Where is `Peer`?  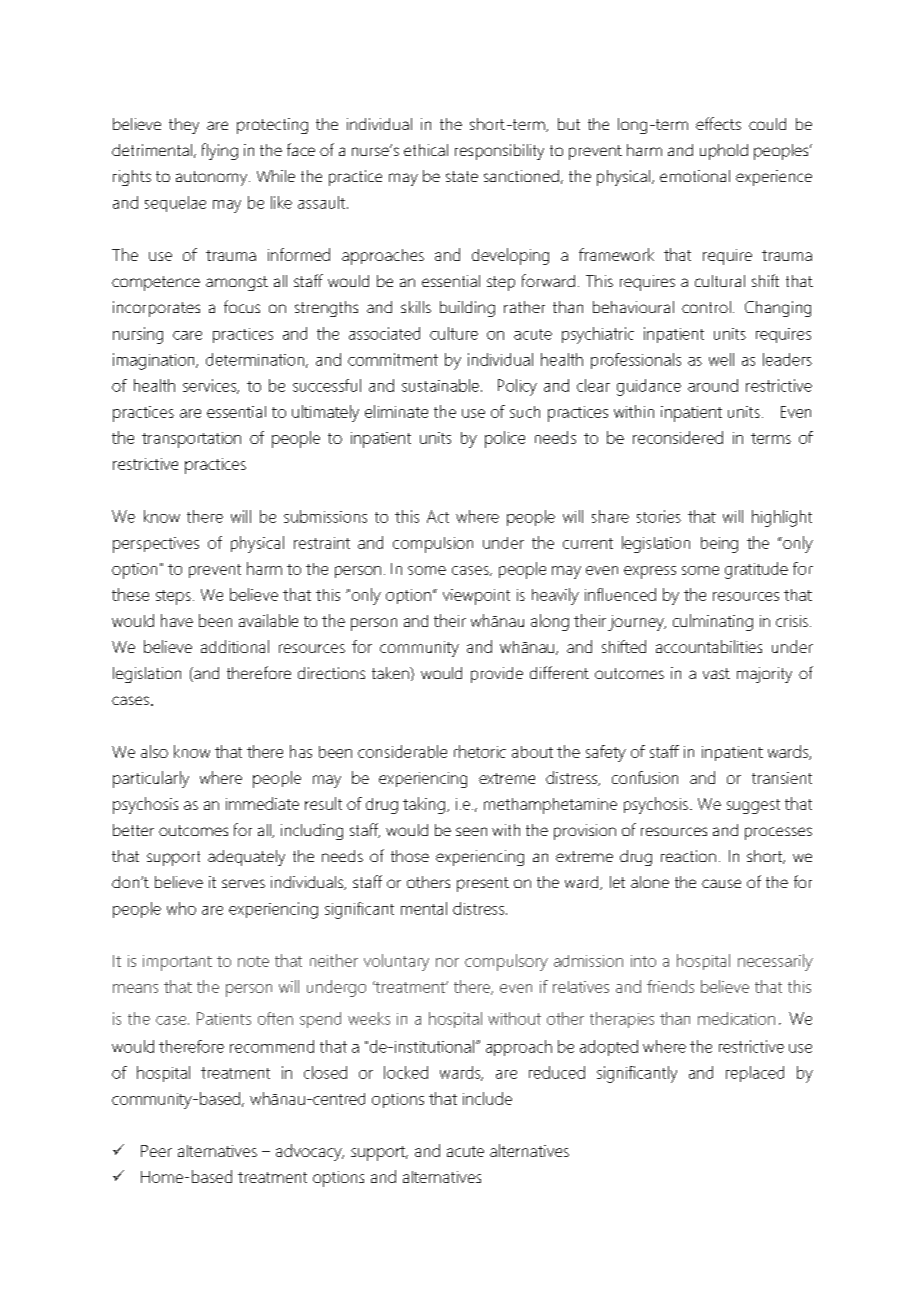
Peer is located at coordinates (156, 1151).
